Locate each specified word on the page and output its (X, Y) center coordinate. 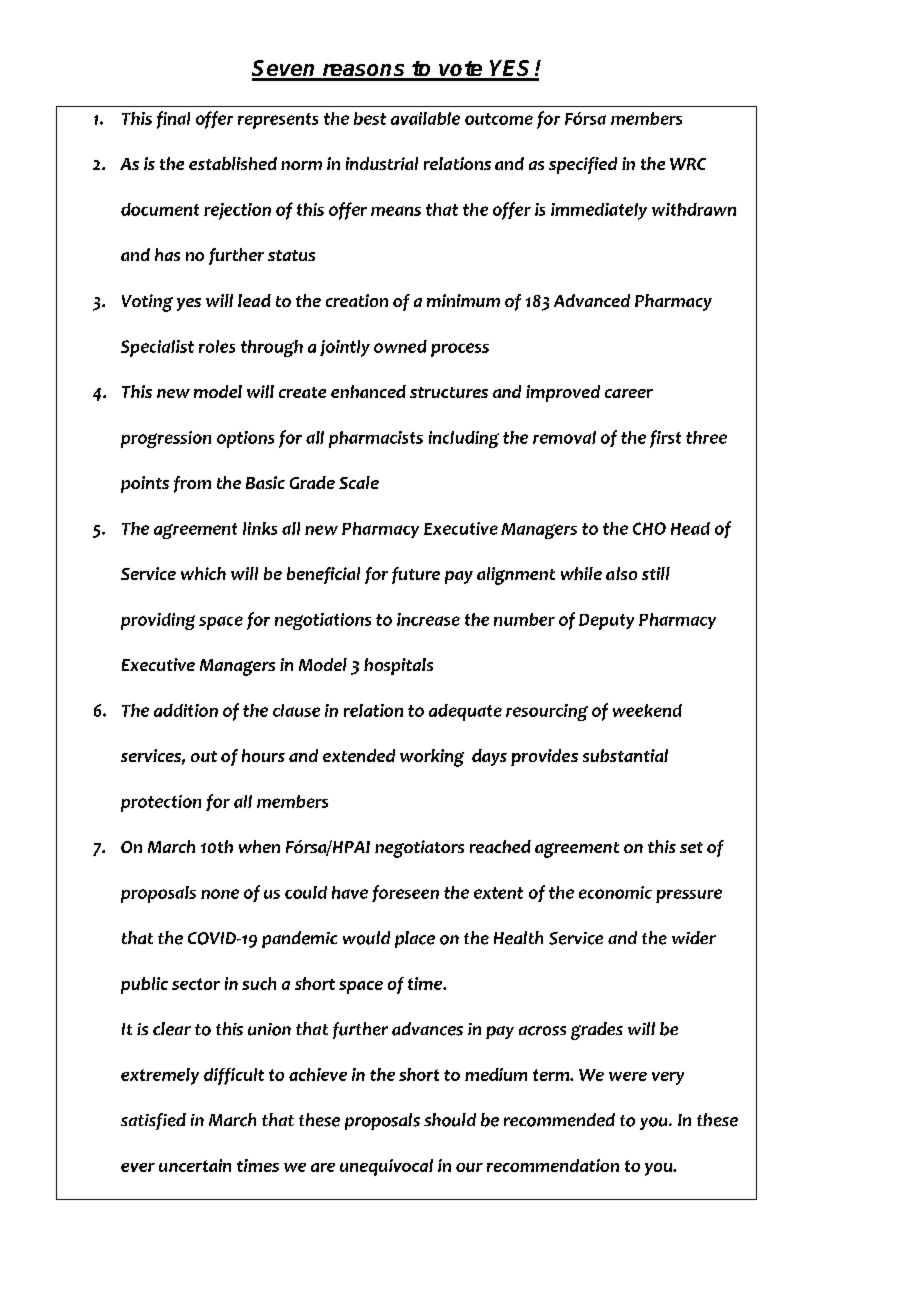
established (233, 163)
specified (583, 165)
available (425, 118)
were (628, 1076)
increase (428, 619)
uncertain (195, 1165)
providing (158, 621)
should (450, 1120)
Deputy (606, 622)
